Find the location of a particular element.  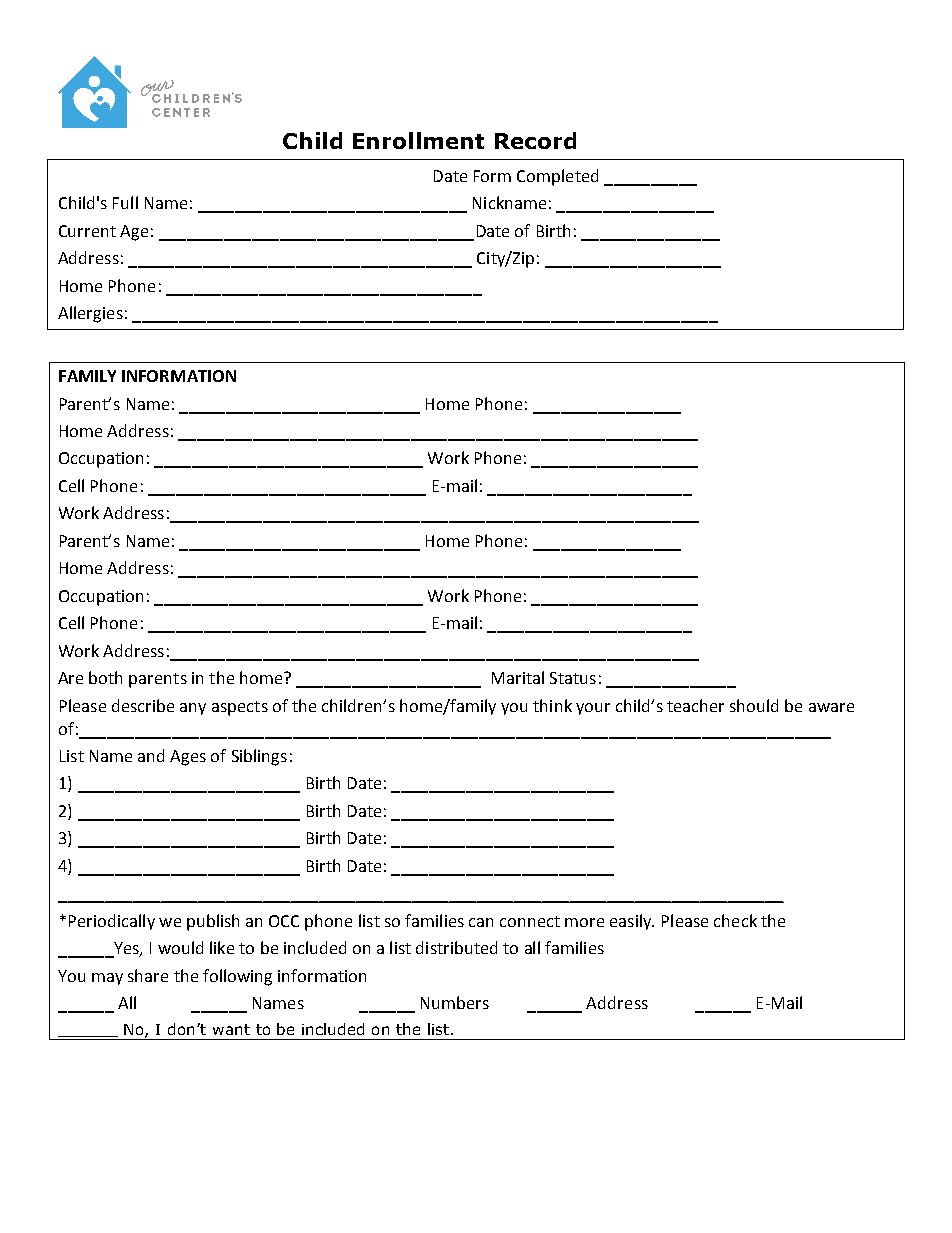

should is located at coordinates (754, 705).
